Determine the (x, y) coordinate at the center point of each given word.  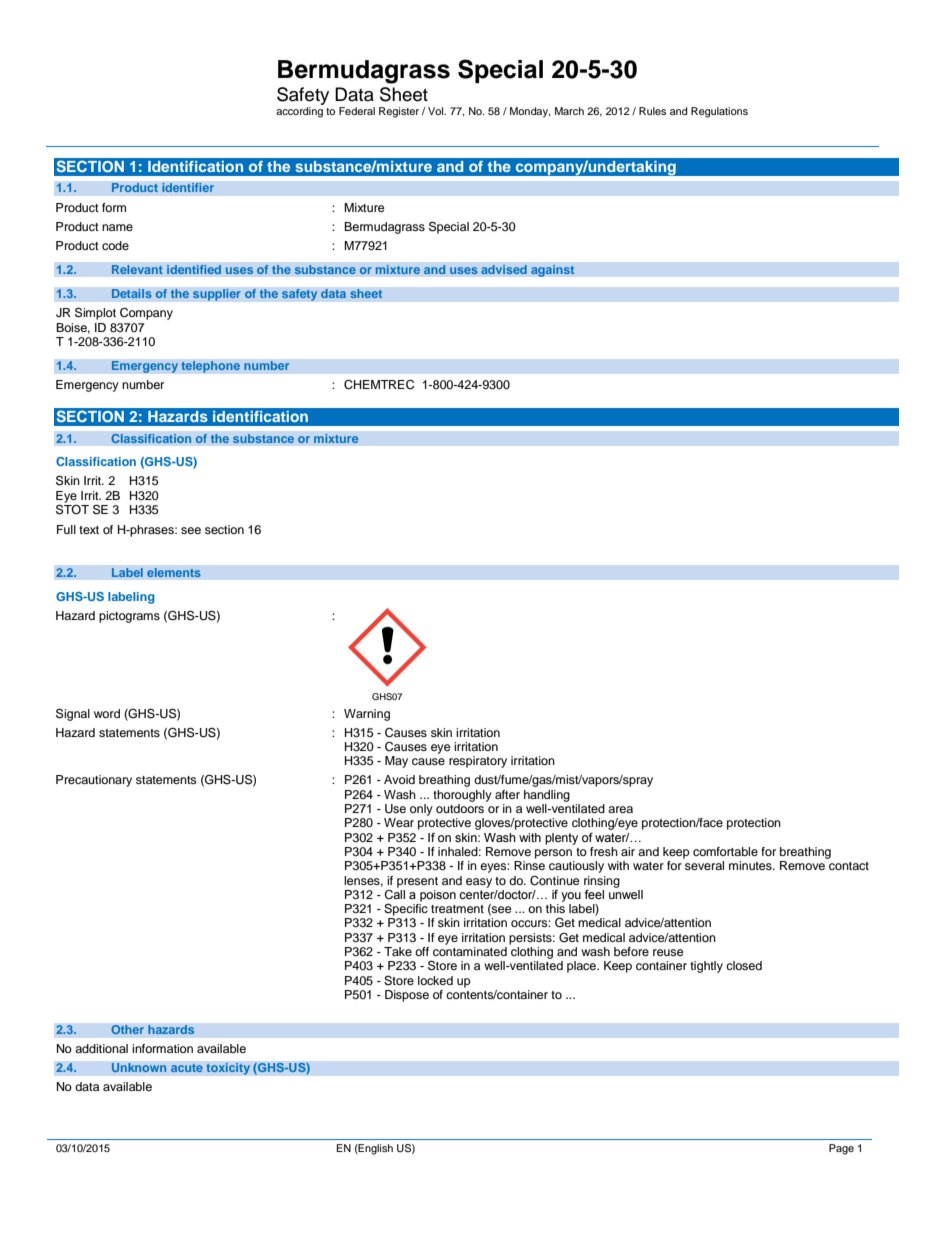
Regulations (719, 112)
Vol (437, 111)
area (620, 809)
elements (174, 573)
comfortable (725, 851)
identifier (188, 188)
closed (744, 965)
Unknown (139, 1068)
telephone (211, 367)
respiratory (478, 762)
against (553, 271)
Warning (367, 715)
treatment (457, 909)
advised (504, 270)
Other (127, 1030)
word (107, 713)
